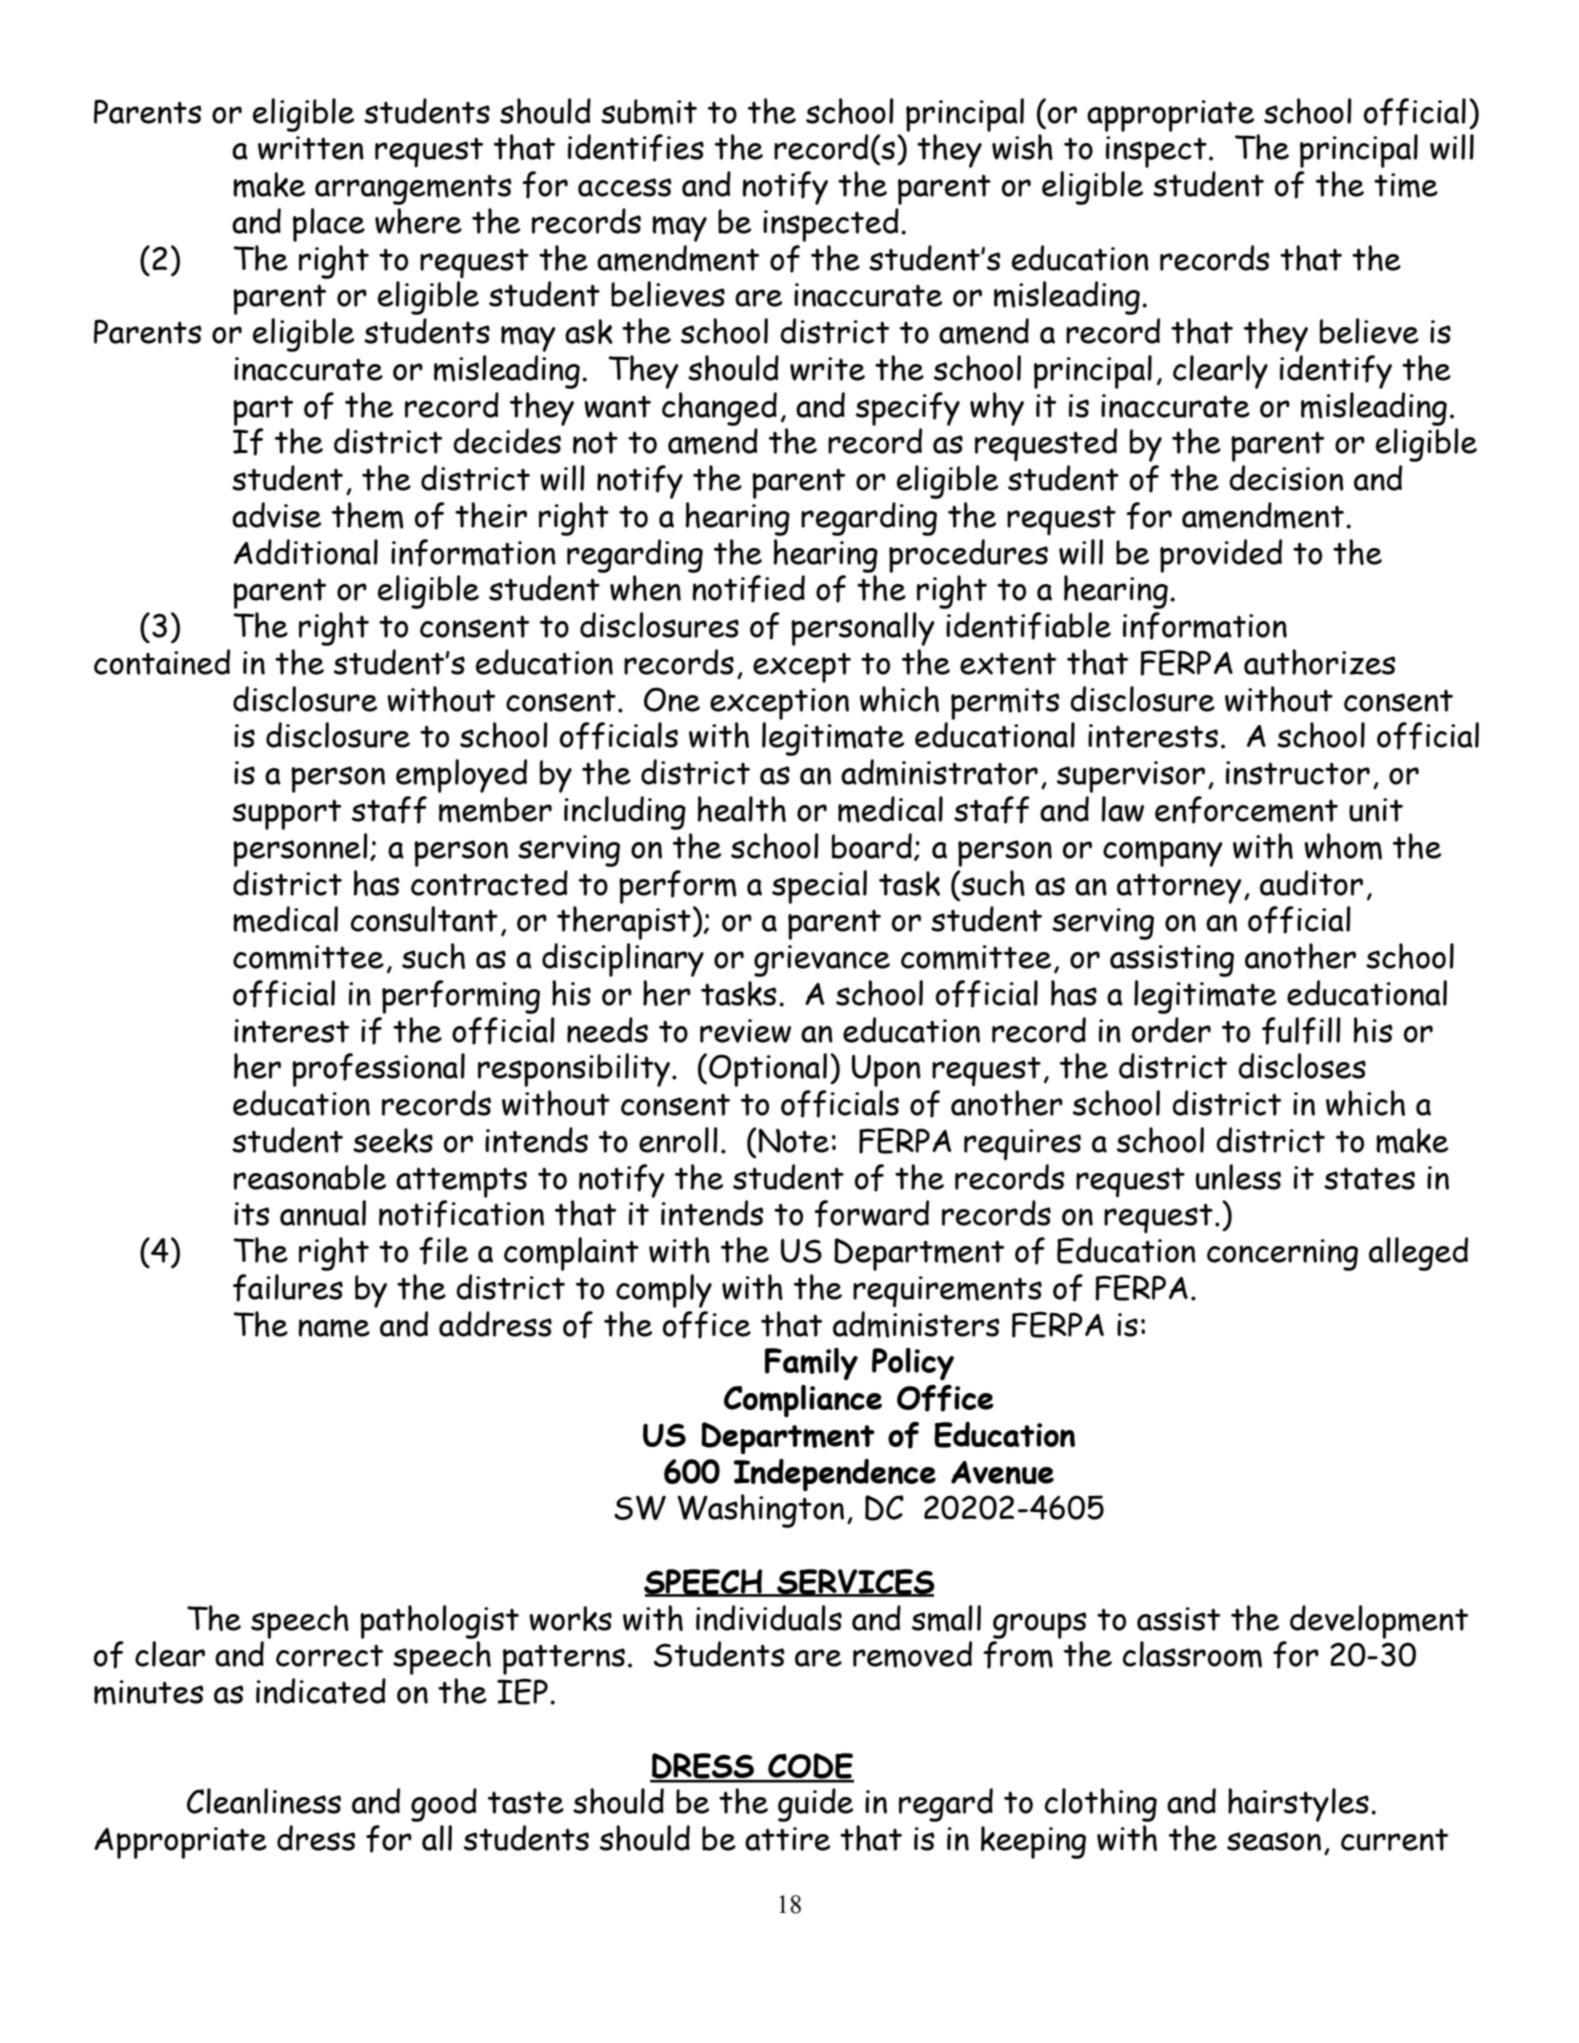 The image size is (1579, 2043). I want to click on contained, so click(162, 662).
